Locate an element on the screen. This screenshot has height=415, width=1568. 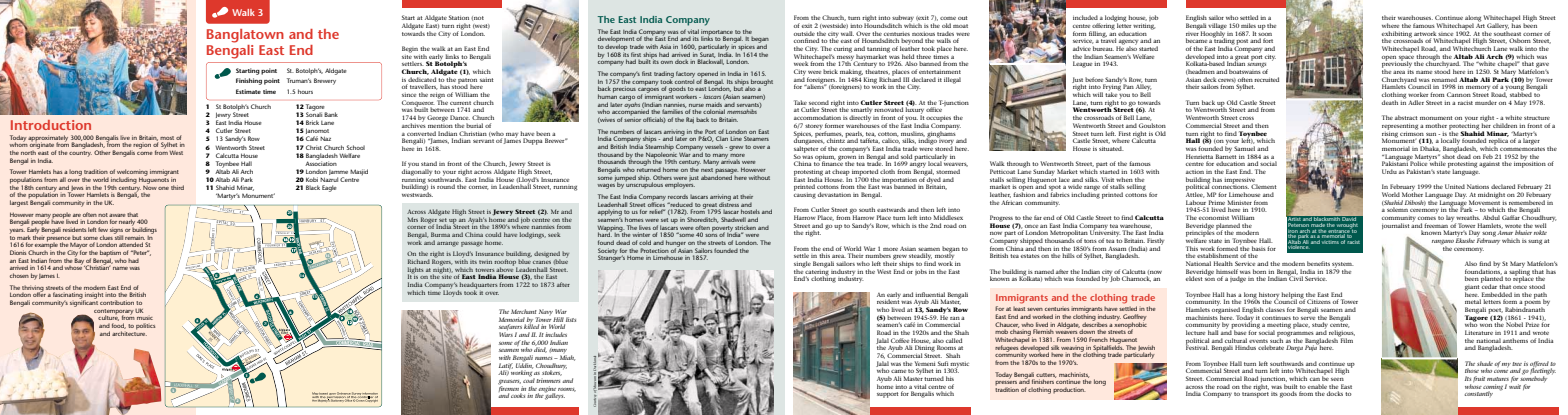
soon is located at coordinates (1265, 34).
